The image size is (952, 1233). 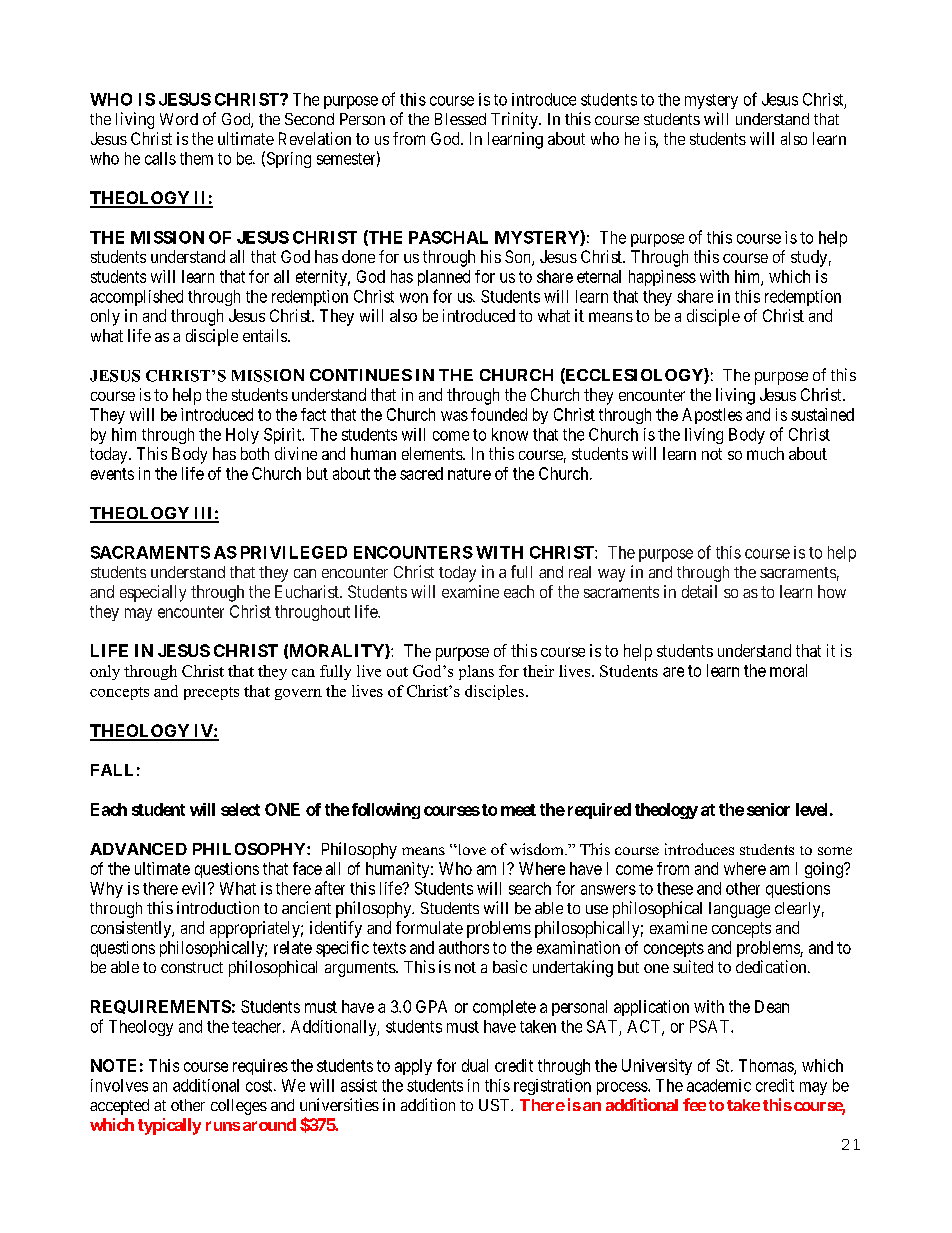 I want to click on Apostles, so click(x=712, y=416).
